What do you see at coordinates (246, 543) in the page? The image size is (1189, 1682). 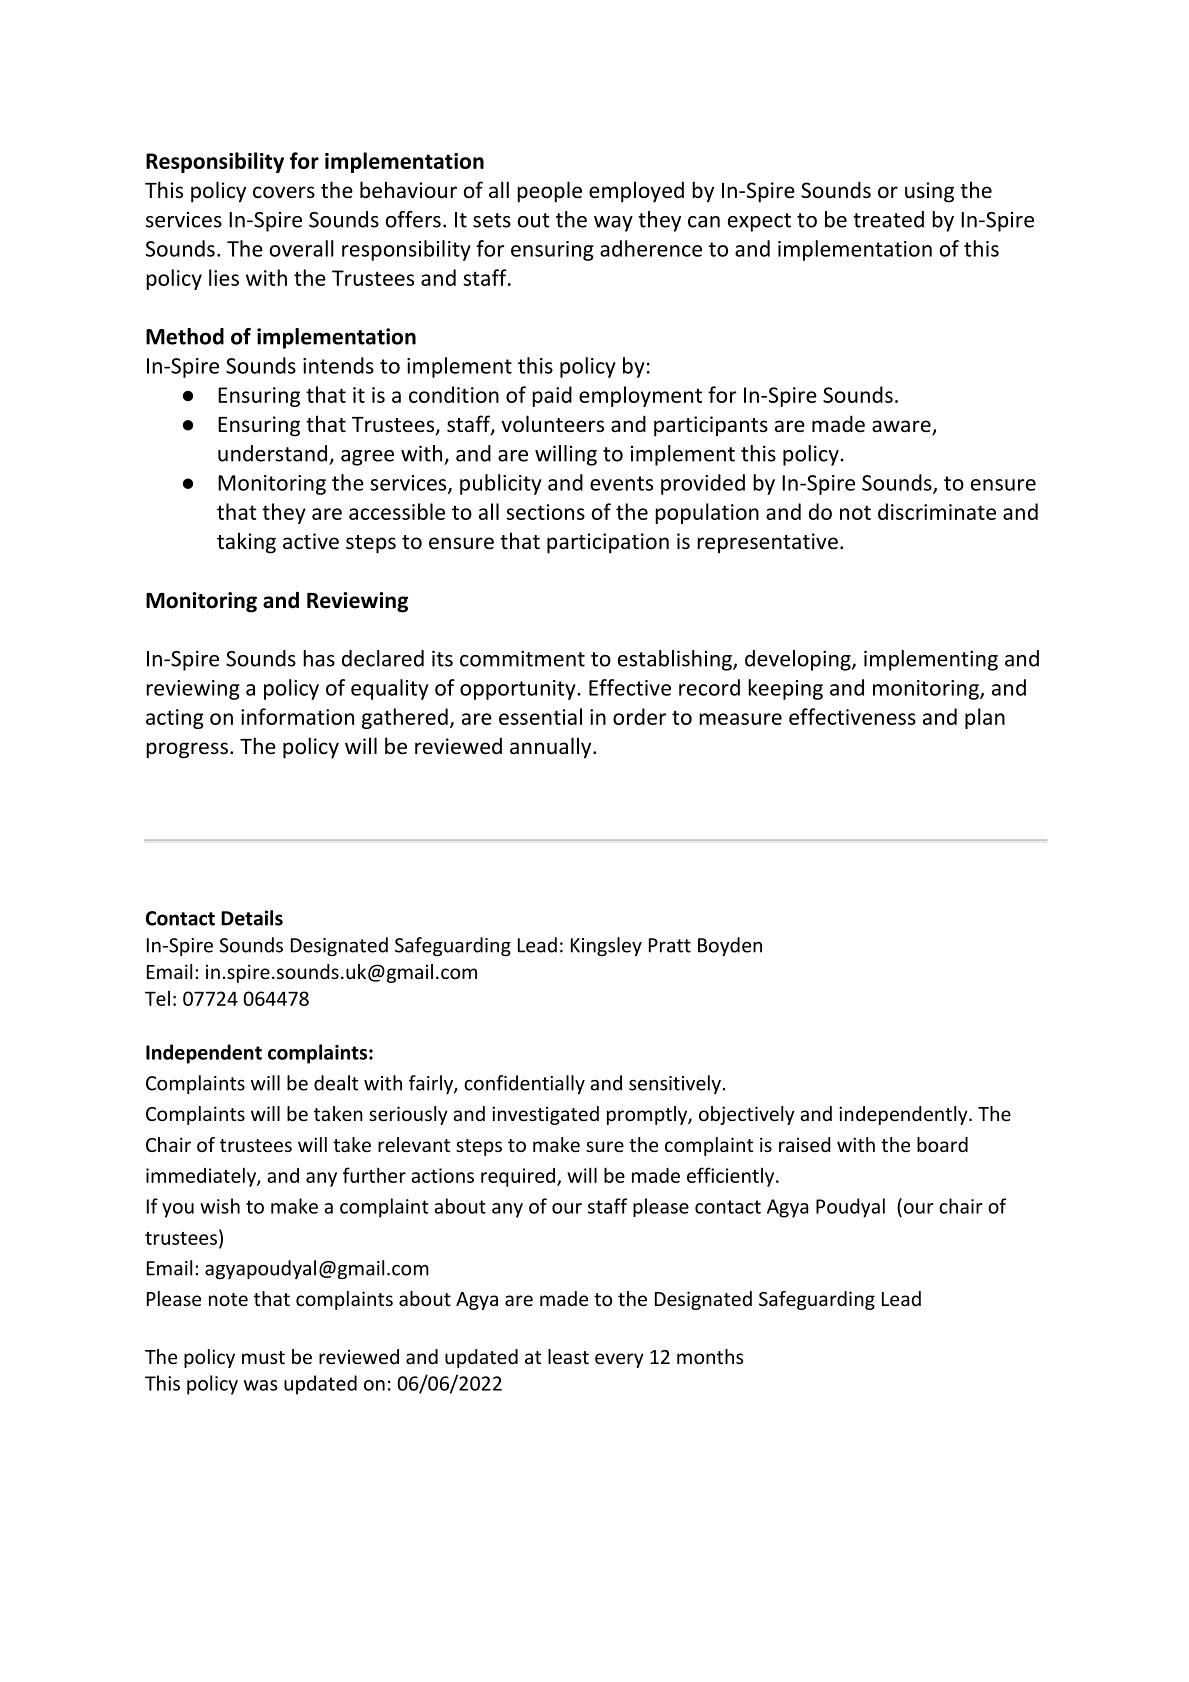 I see `taking` at bounding box center [246, 543].
